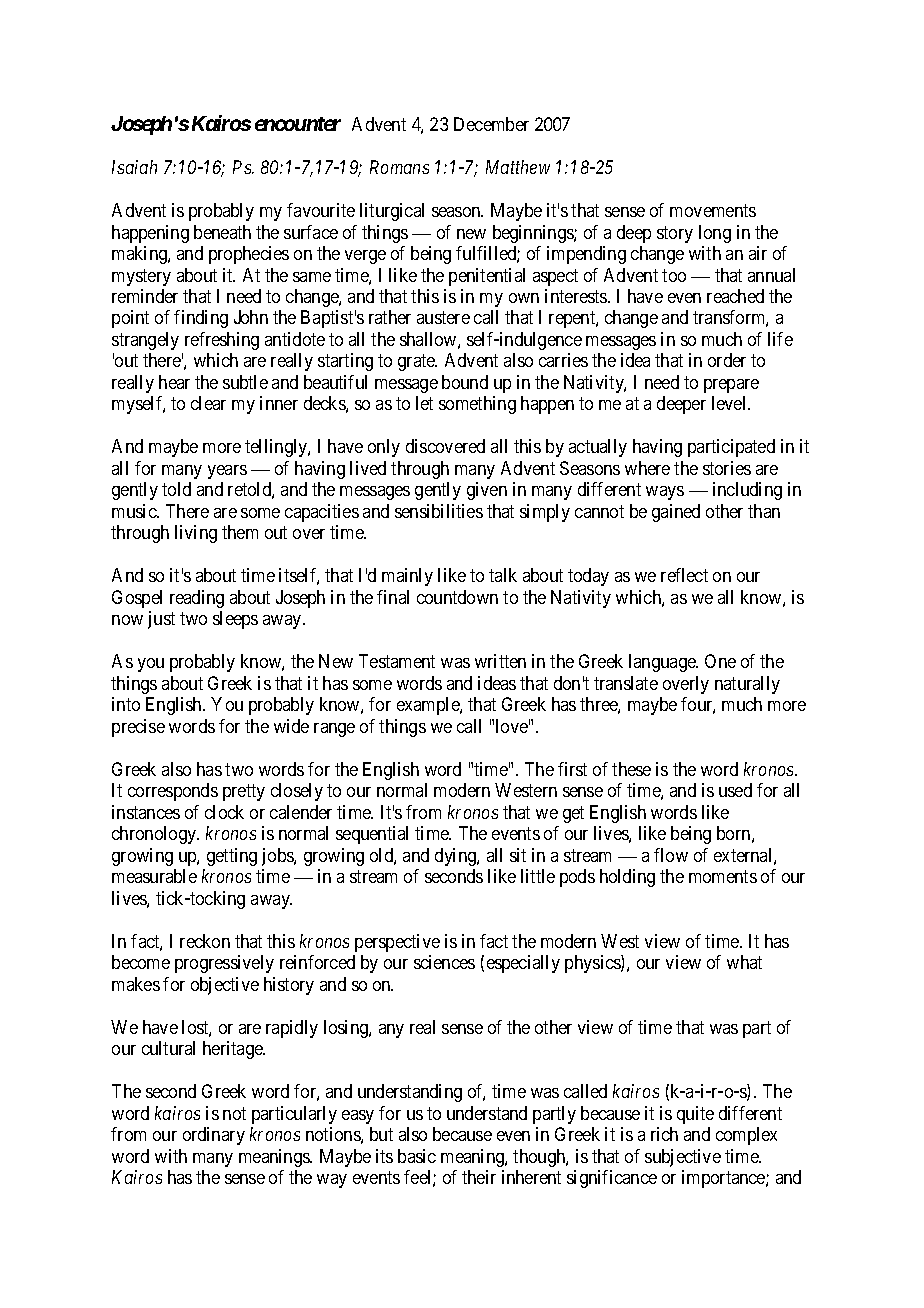 This screenshot has height=1308, width=924. Describe the element at coordinates (235, 620) in the screenshot. I see `sleeps` at that location.
